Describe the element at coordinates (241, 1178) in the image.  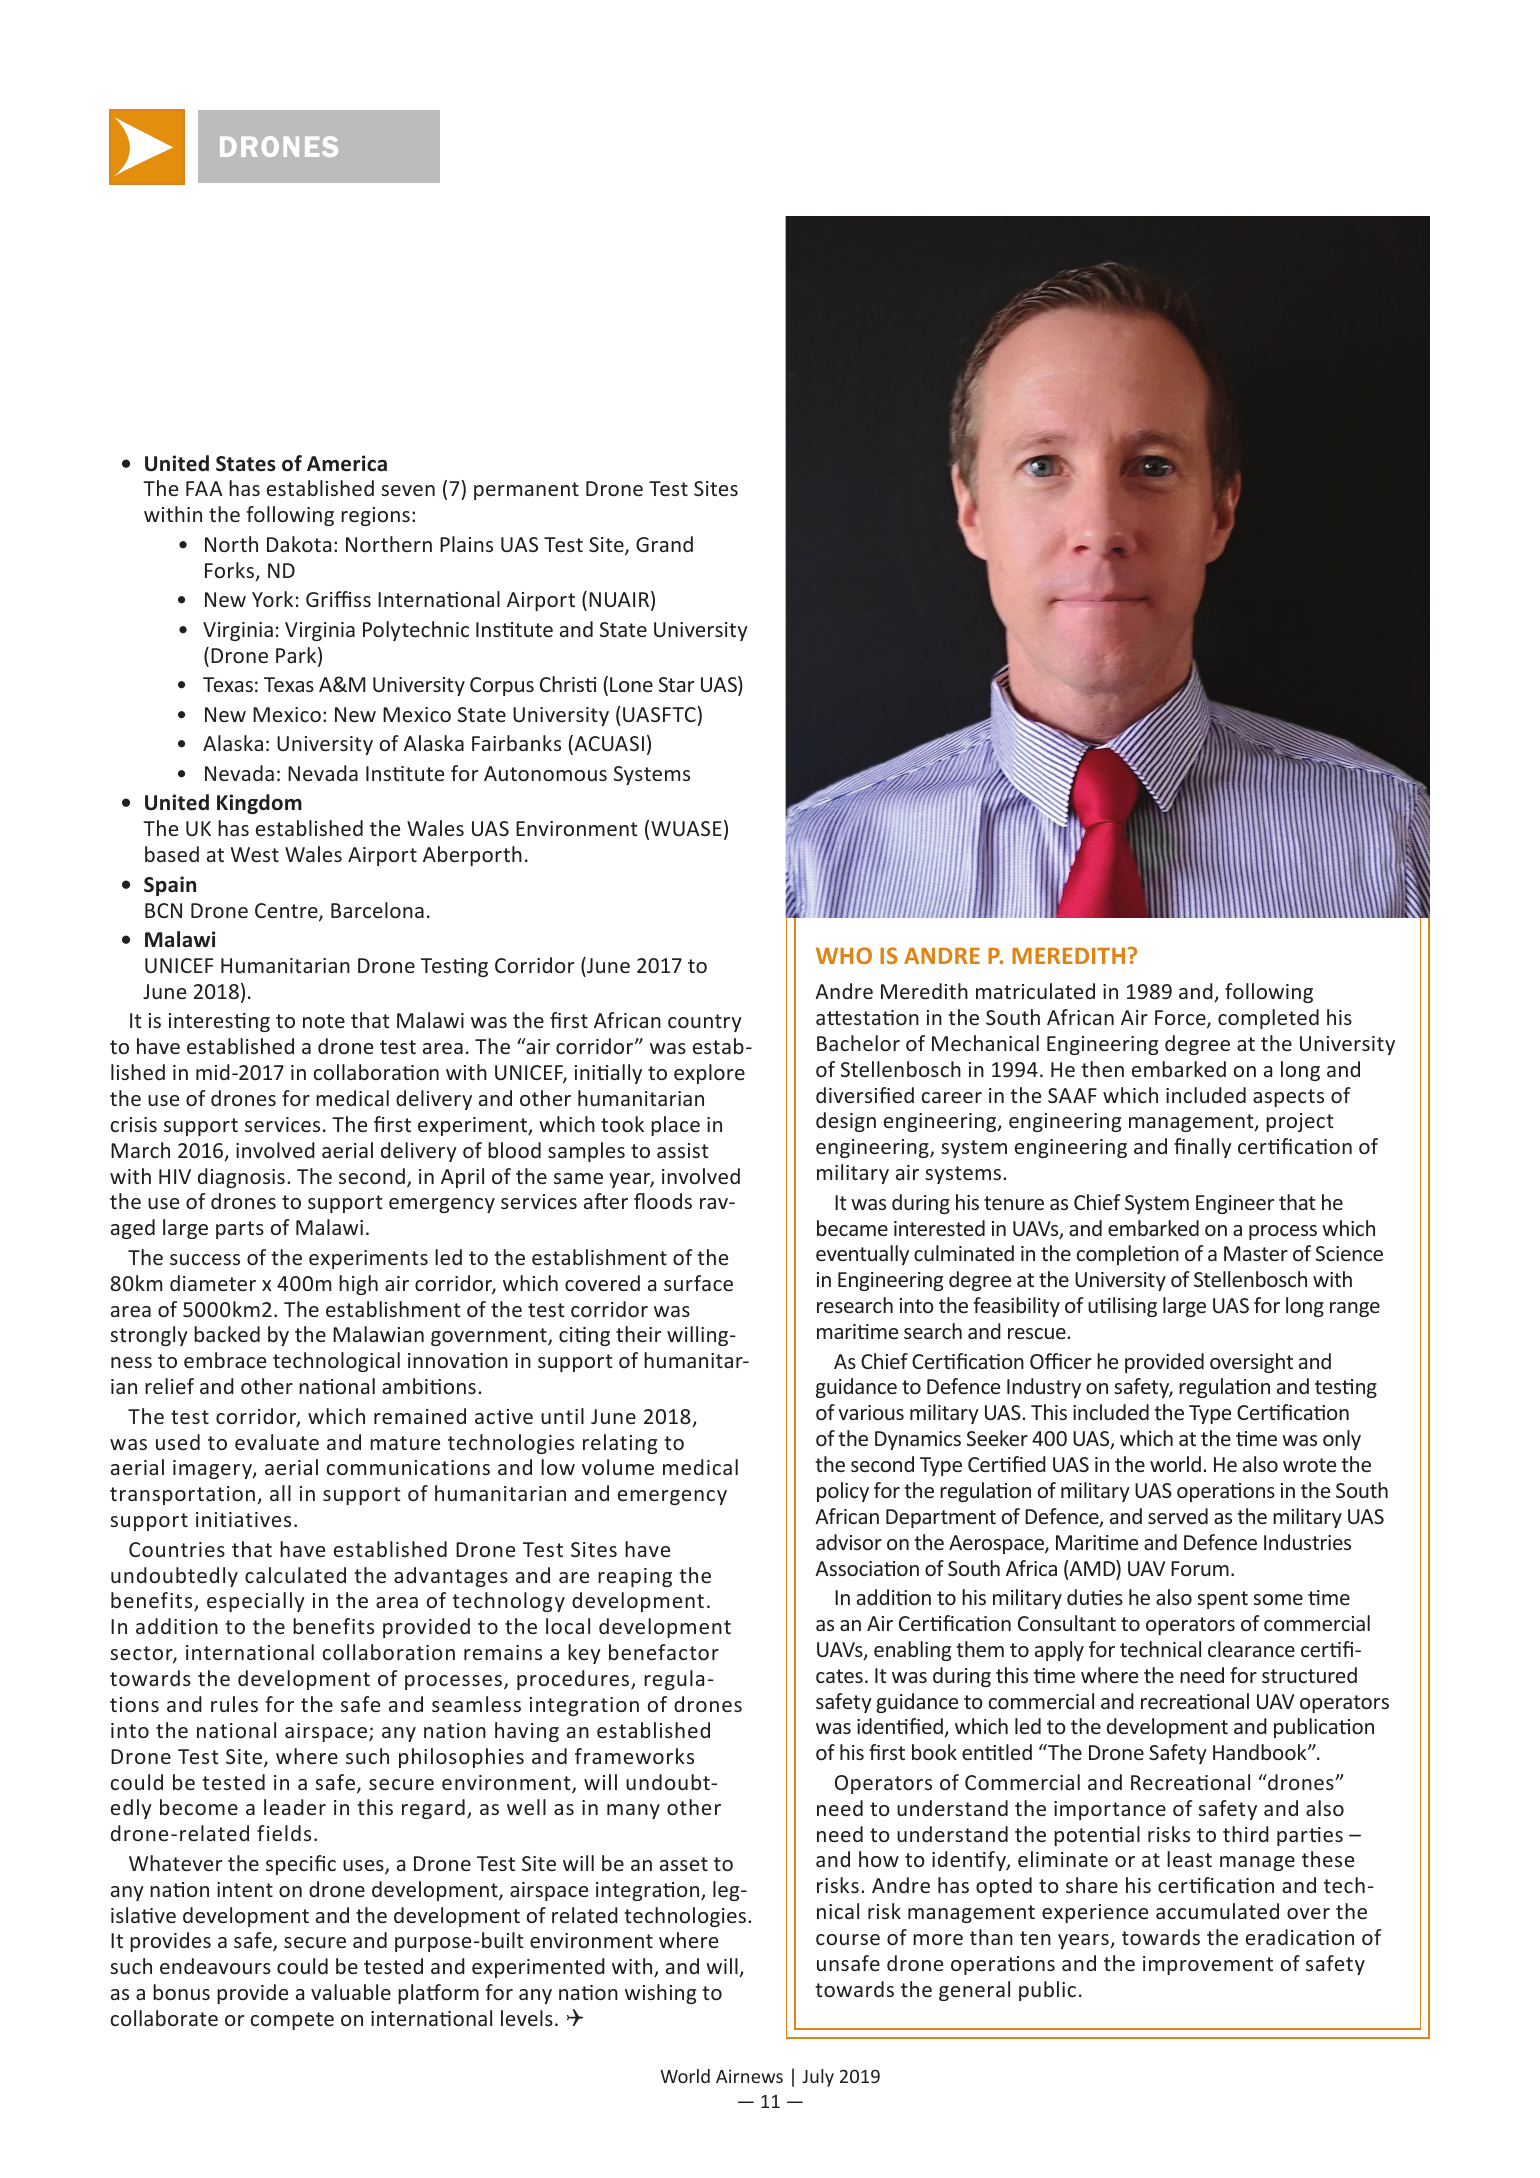
I see `diagnosis` at that location.
